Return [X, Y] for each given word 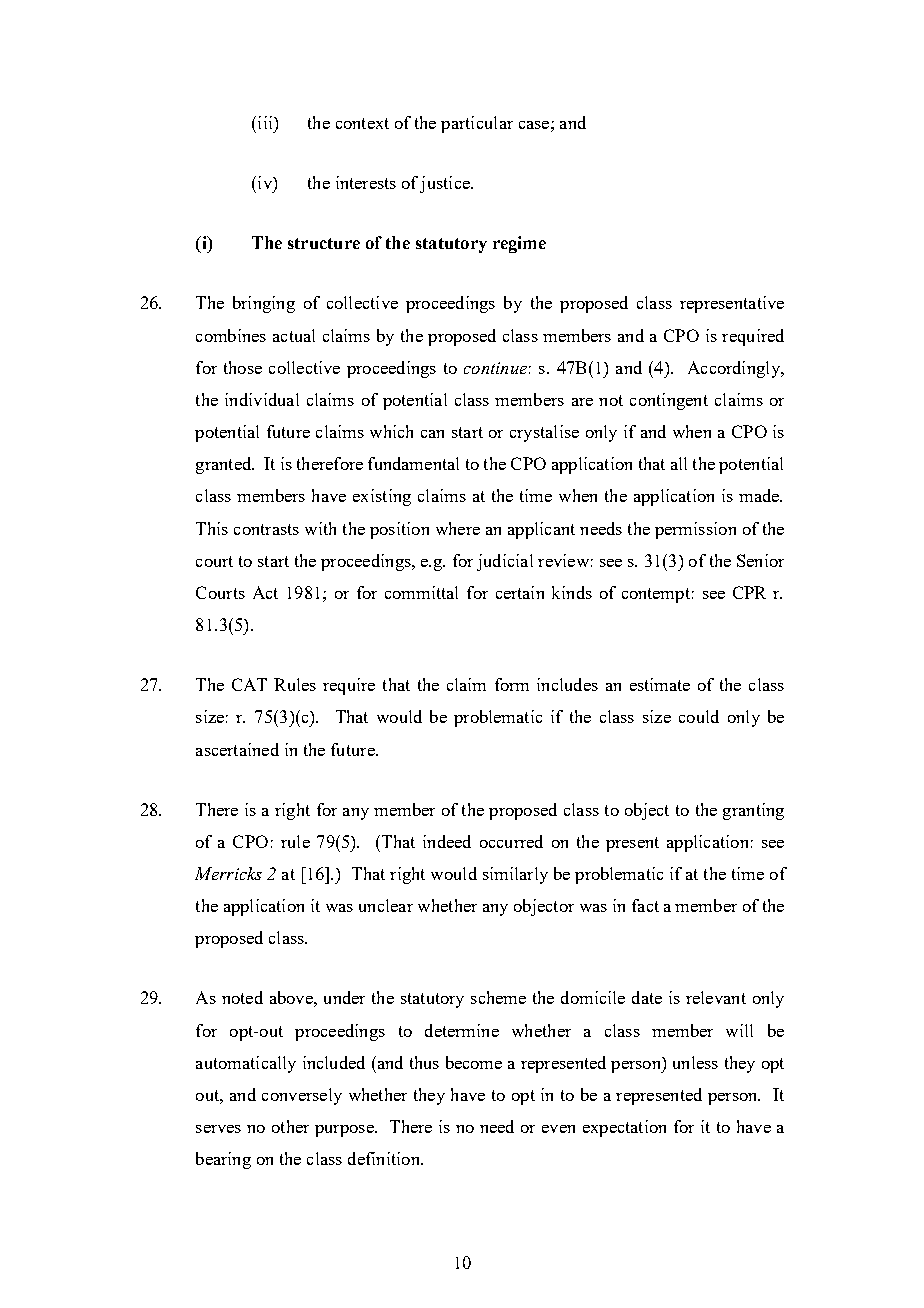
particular [477, 124]
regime [519, 244]
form [512, 684]
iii [265, 122]
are [582, 402]
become [474, 1062]
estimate [660, 684]
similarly [515, 875]
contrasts [266, 529]
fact [645, 905]
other [290, 1126]
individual [262, 399]
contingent [669, 401]
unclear [386, 905]
